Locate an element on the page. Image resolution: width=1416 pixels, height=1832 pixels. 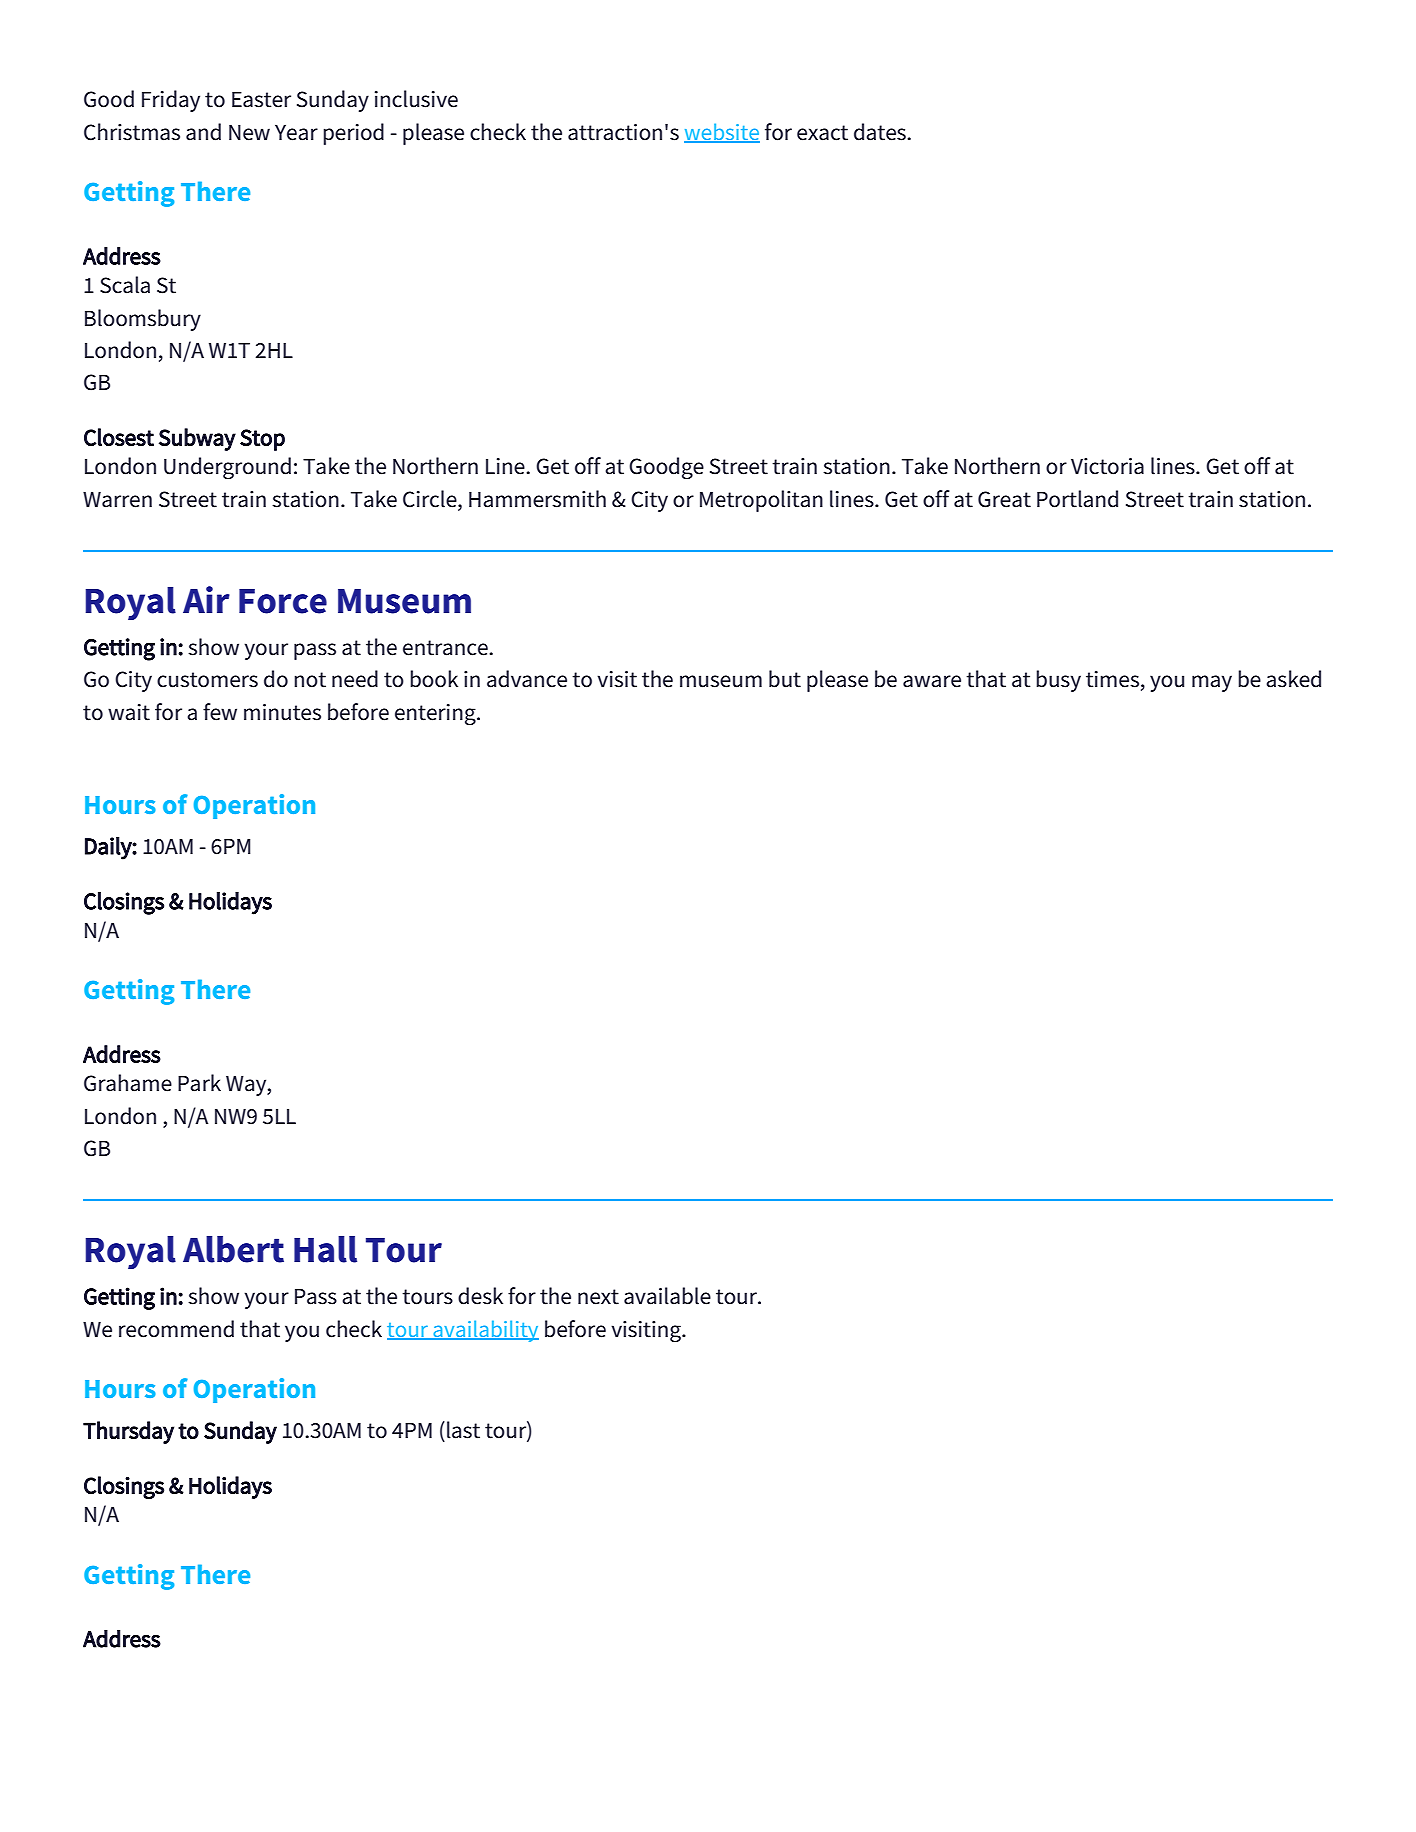
New is located at coordinates (249, 132).
